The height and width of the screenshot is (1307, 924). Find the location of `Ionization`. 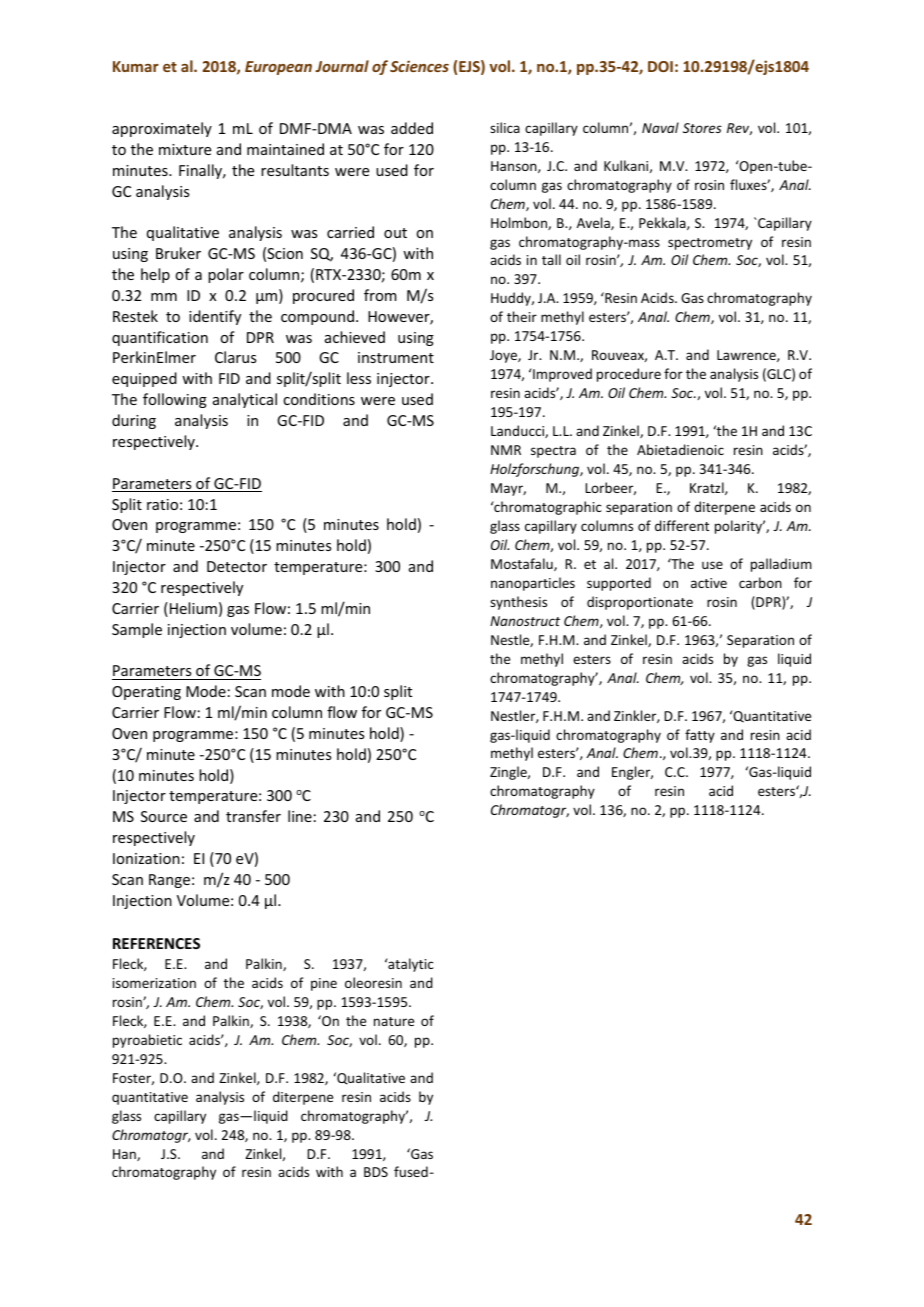

Ionization is located at coordinates (146, 858).
